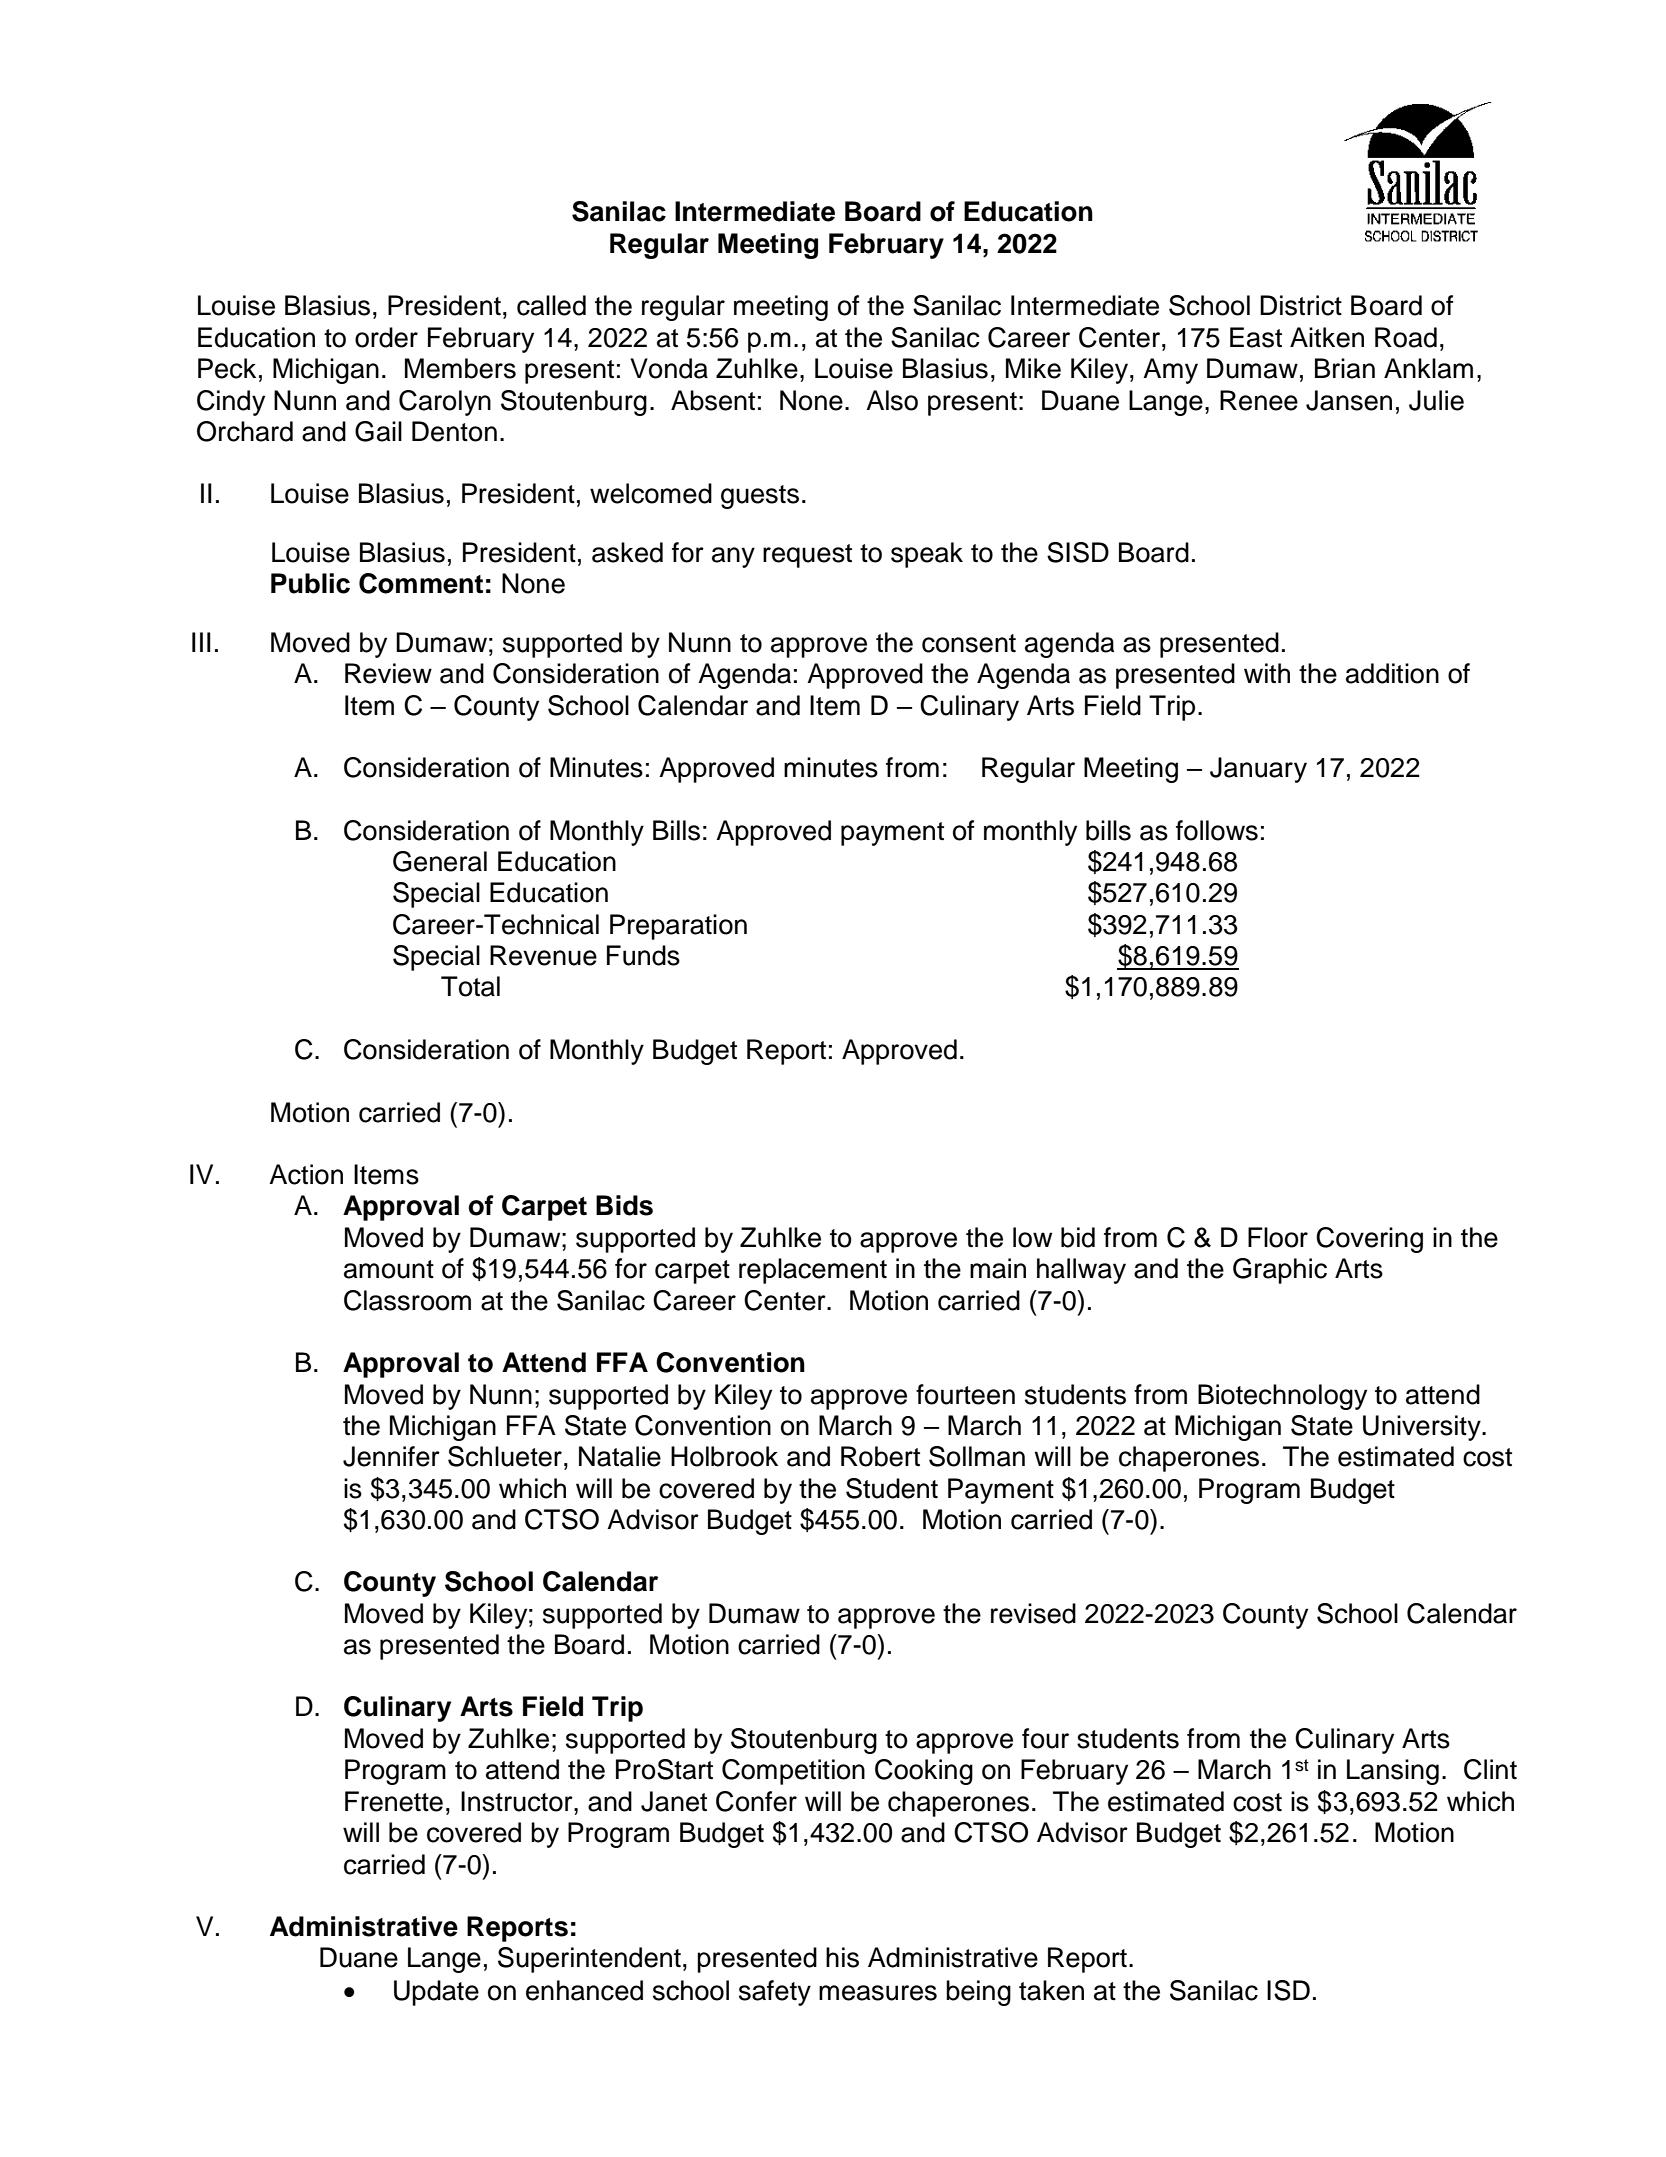 The width and height of the screenshot is (1666, 2157). What do you see at coordinates (391, 1456) in the screenshot?
I see `Jennifer` at bounding box center [391, 1456].
